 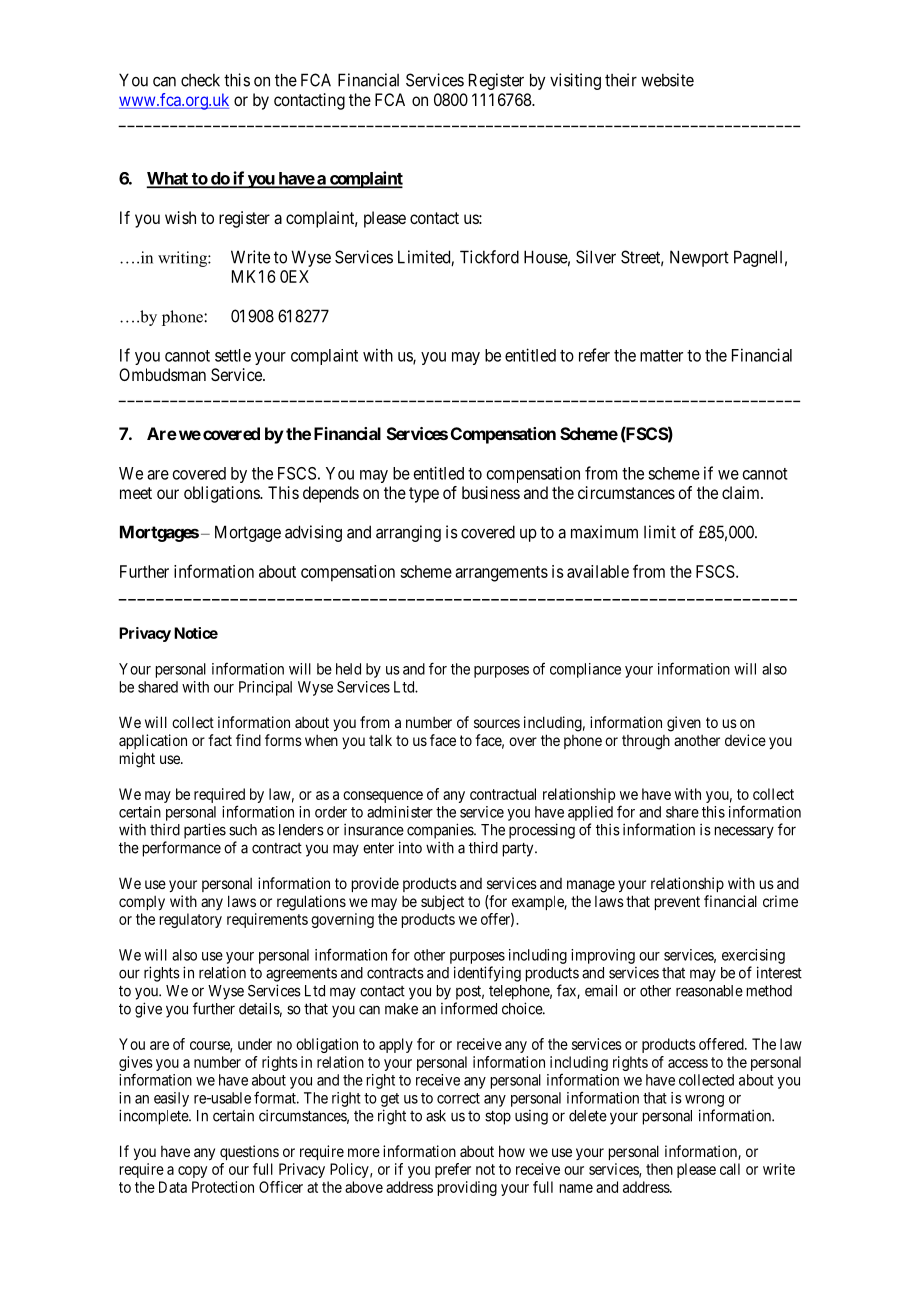 I want to click on Principal, so click(x=265, y=688).
